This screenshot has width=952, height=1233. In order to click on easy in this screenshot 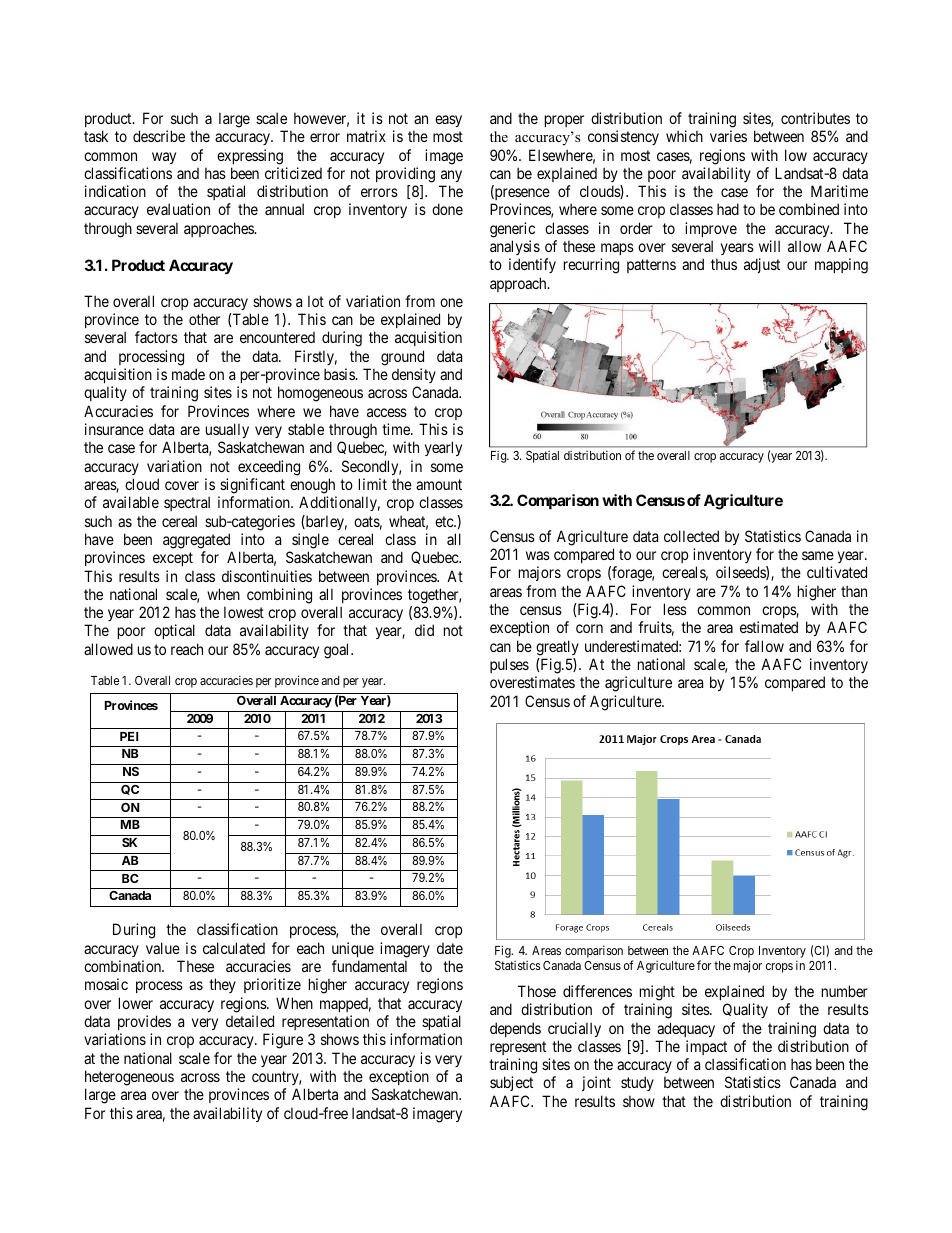, I will do `click(448, 121)`.
